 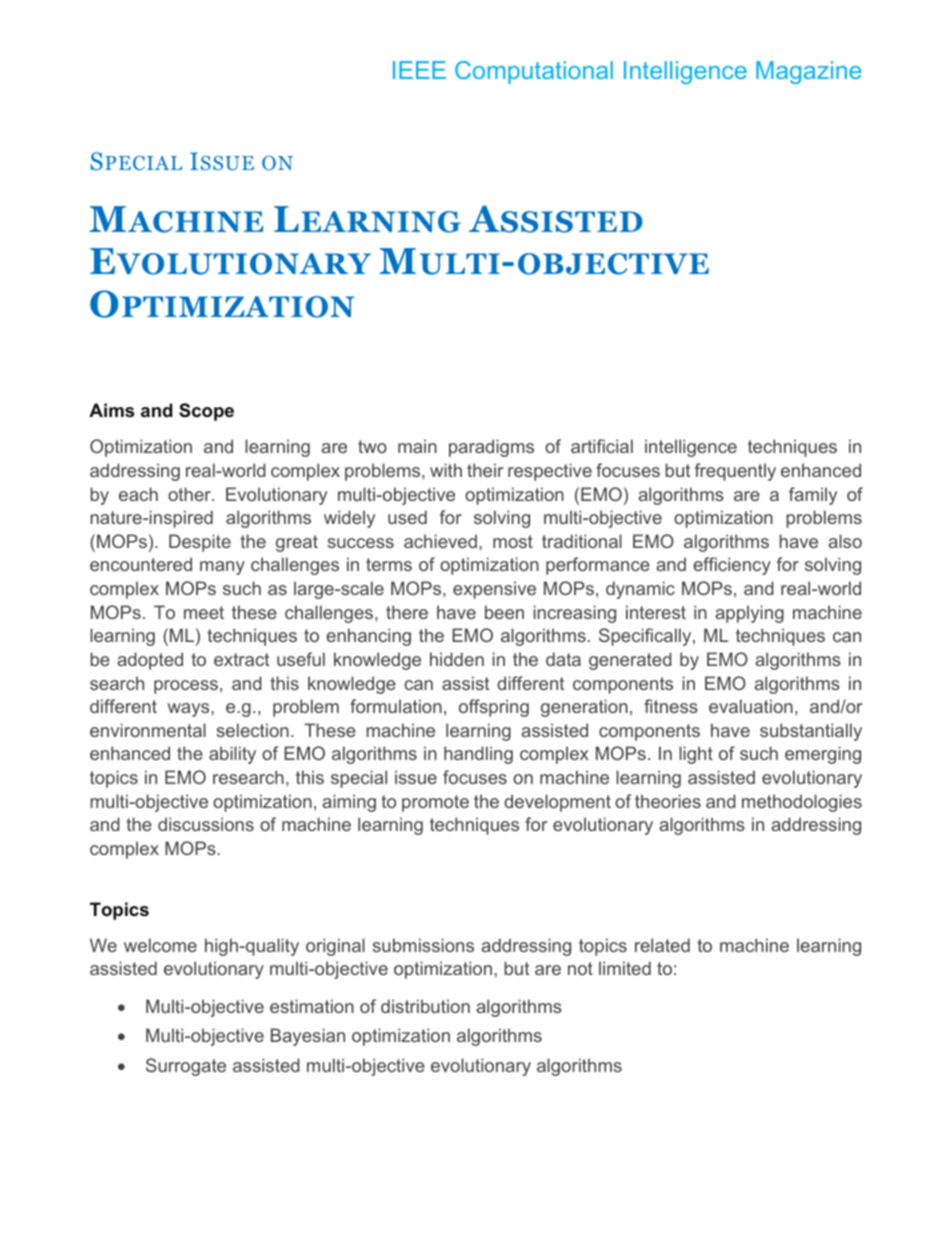 What do you see at coordinates (186, 1067) in the screenshot?
I see `Surrogate` at bounding box center [186, 1067].
